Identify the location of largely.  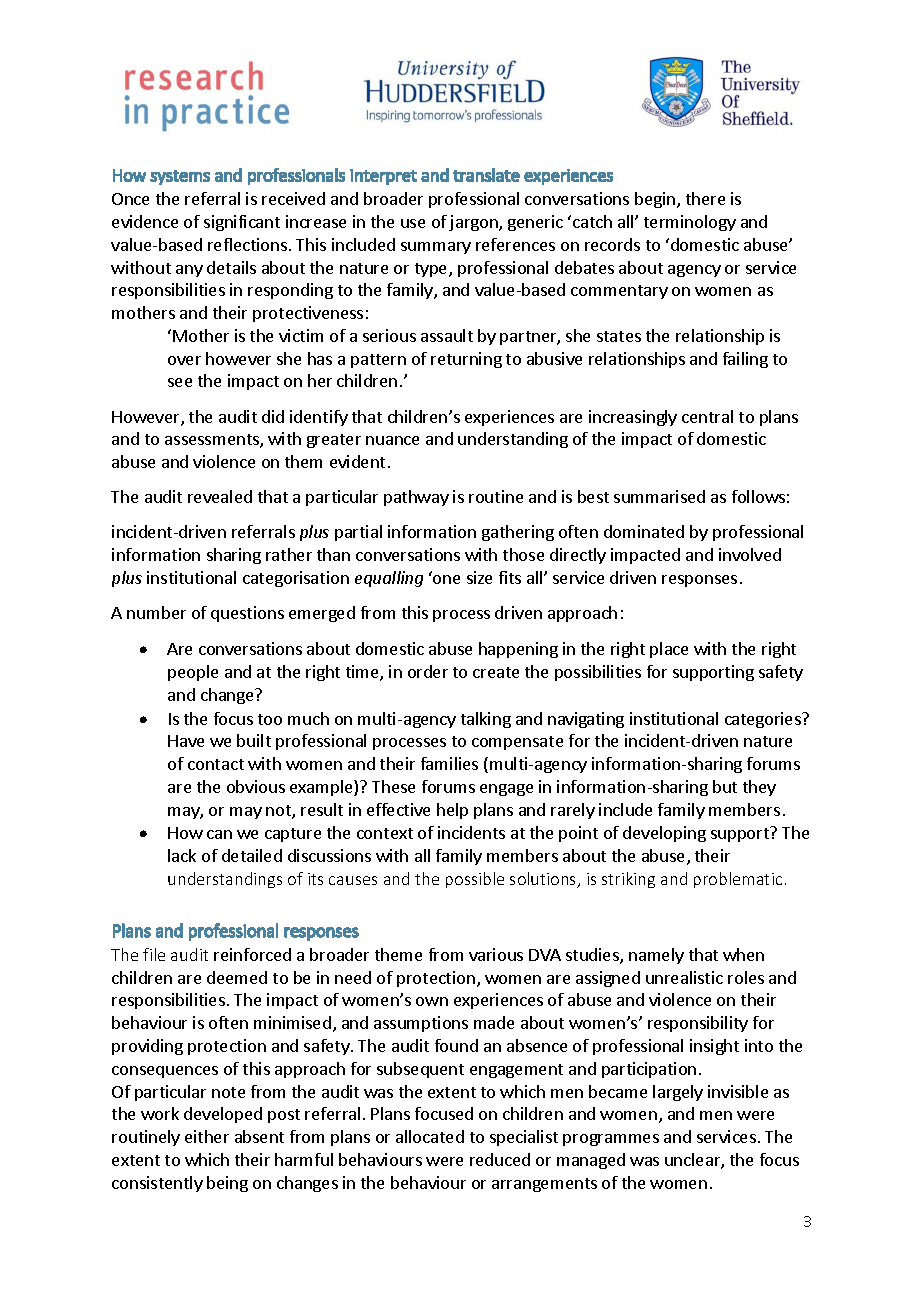
(678, 1093).
